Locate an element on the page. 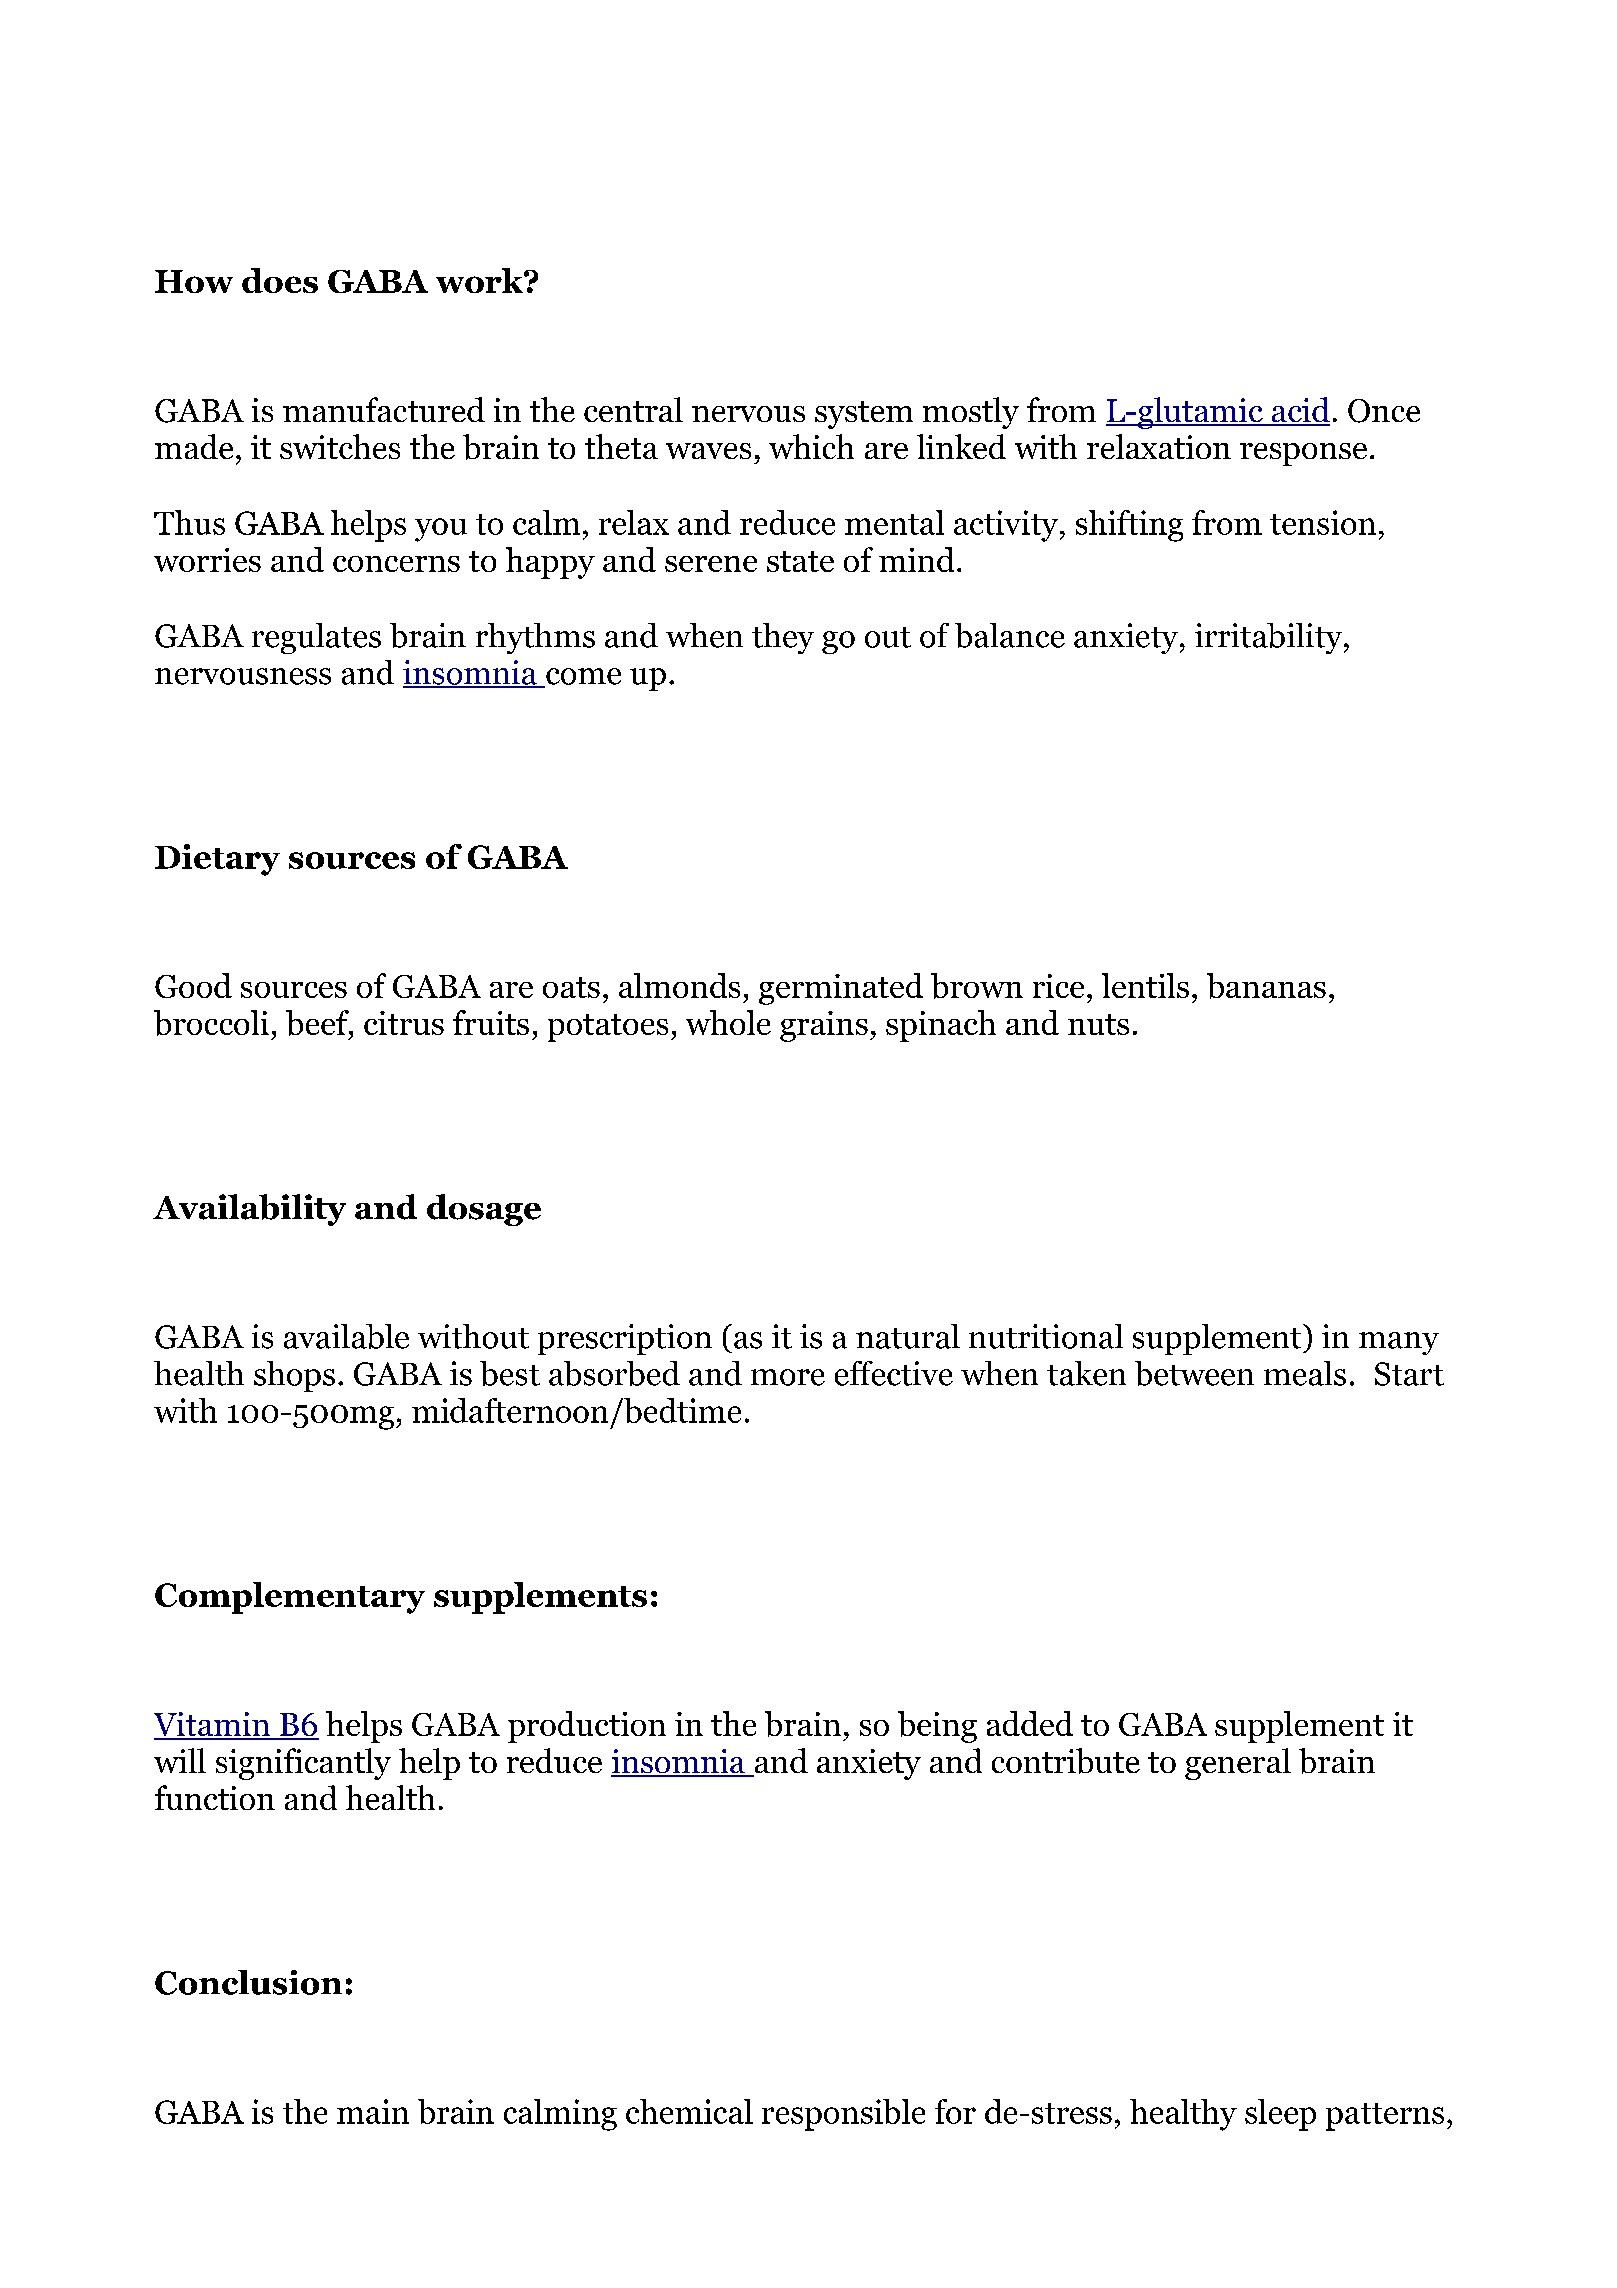 The width and height of the image is (1617, 2288). many is located at coordinates (1399, 1343).
